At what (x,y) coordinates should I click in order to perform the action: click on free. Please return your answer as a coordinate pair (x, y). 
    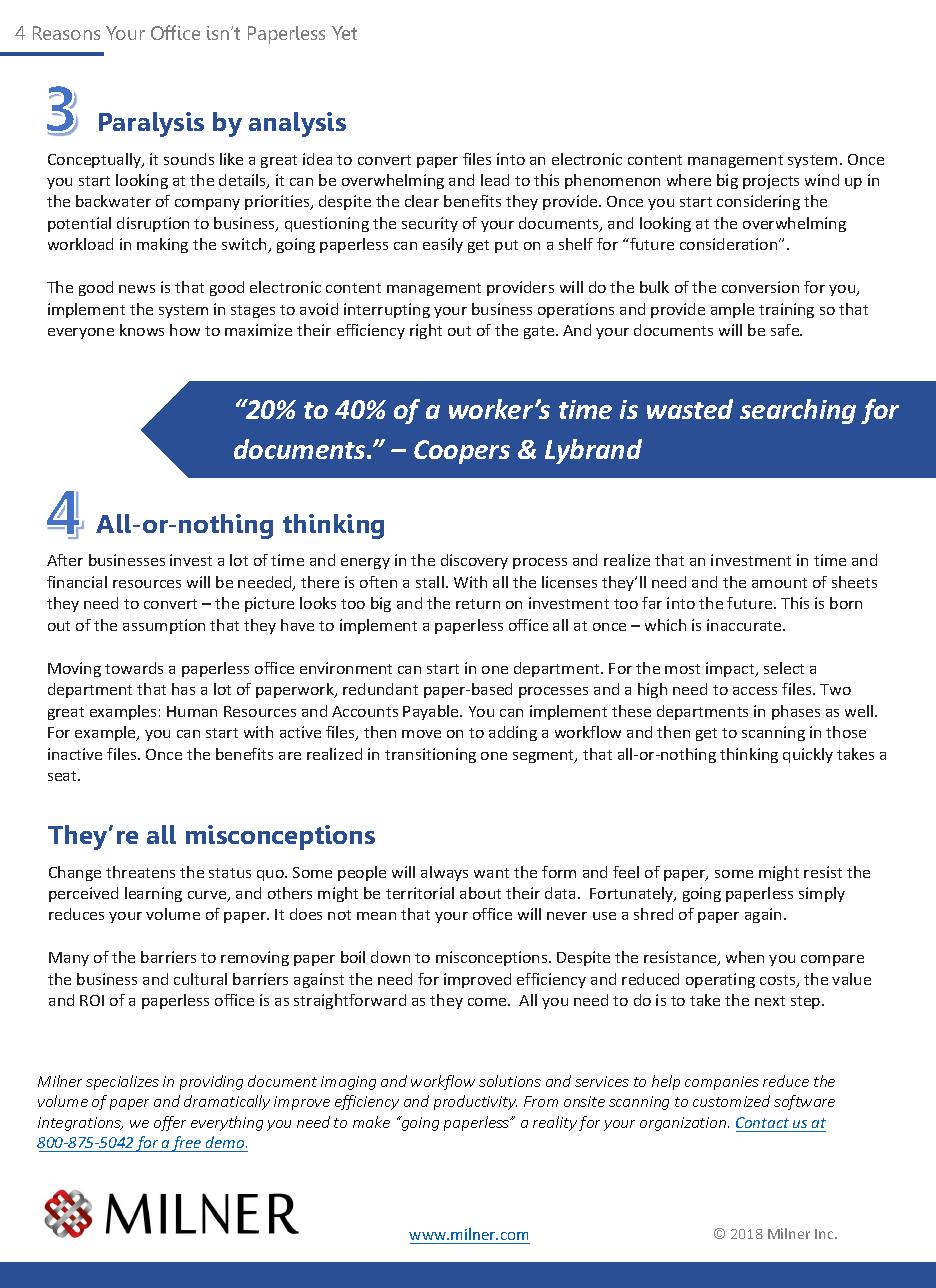
    Looking at the image, I should click on (187, 1144).
